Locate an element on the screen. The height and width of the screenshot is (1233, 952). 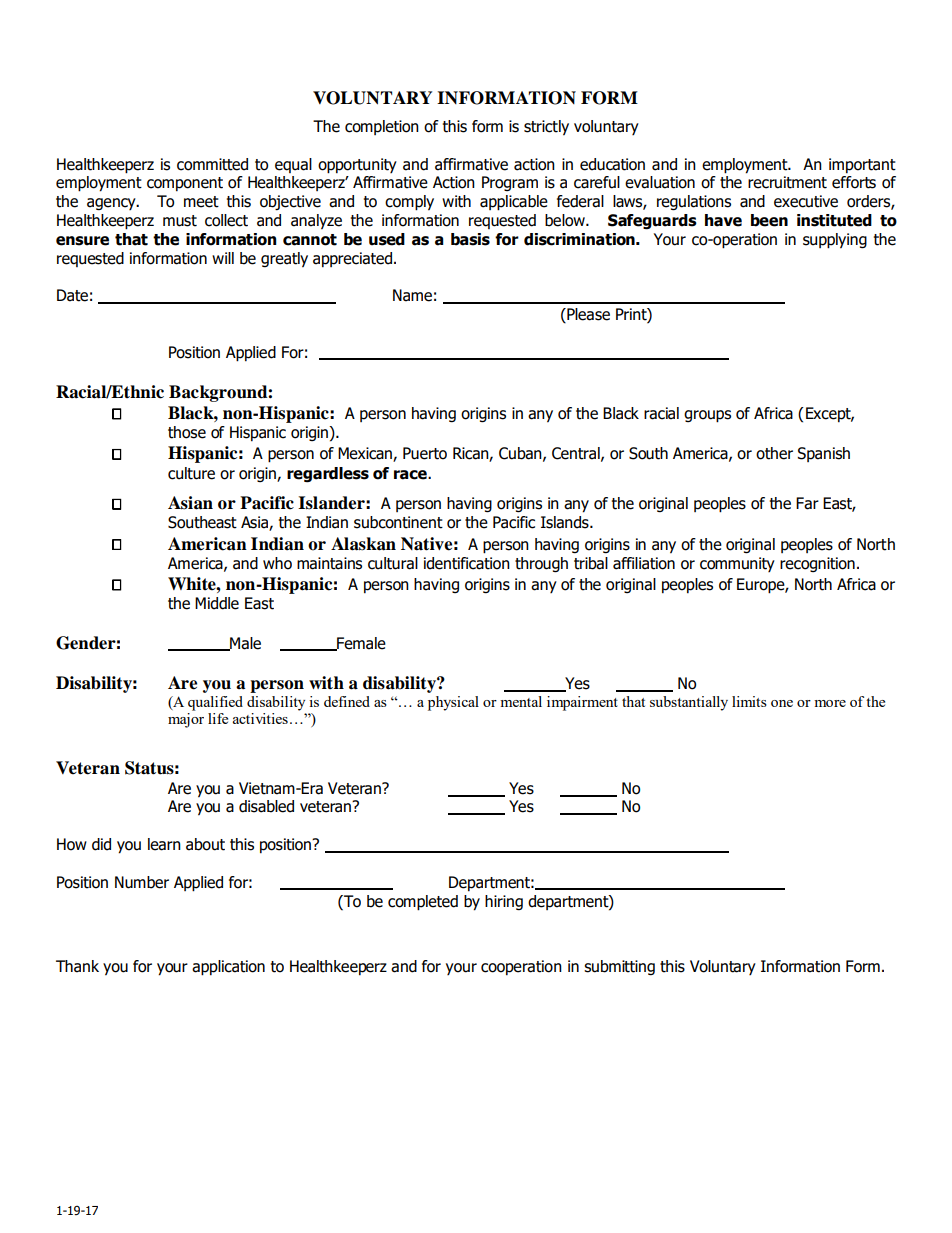
who is located at coordinates (277, 563).
